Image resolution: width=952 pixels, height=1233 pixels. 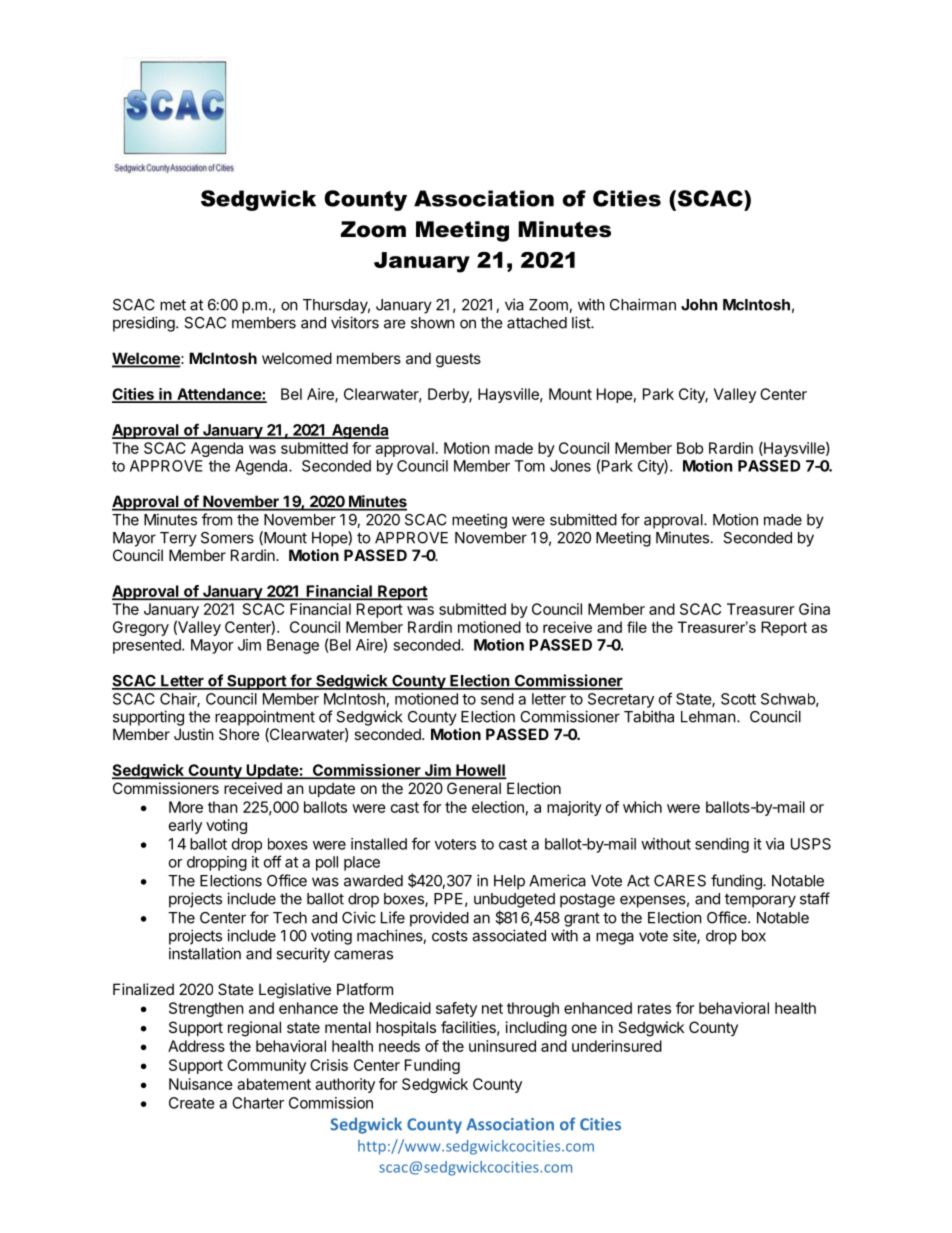 What do you see at coordinates (201, 1084) in the screenshot?
I see `Nuisance` at bounding box center [201, 1084].
